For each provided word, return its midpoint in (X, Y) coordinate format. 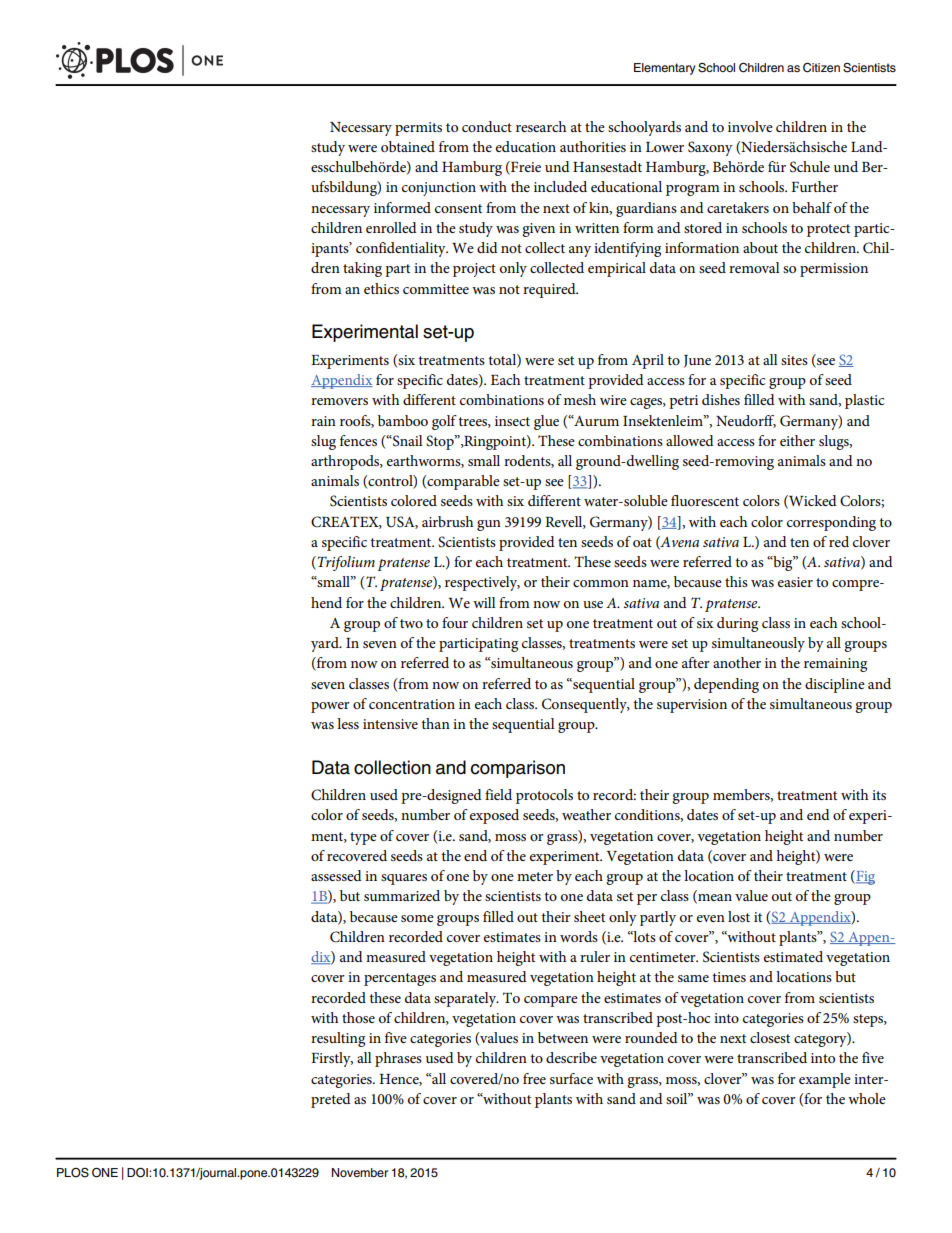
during (737, 624)
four (455, 622)
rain (323, 421)
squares (404, 879)
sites (794, 360)
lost (739, 916)
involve (750, 126)
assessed (336, 875)
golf (444, 422)
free (534, 1078)
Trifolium (345, 563)
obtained (408, 146)
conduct (487, 126)
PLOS (73, 1173)
